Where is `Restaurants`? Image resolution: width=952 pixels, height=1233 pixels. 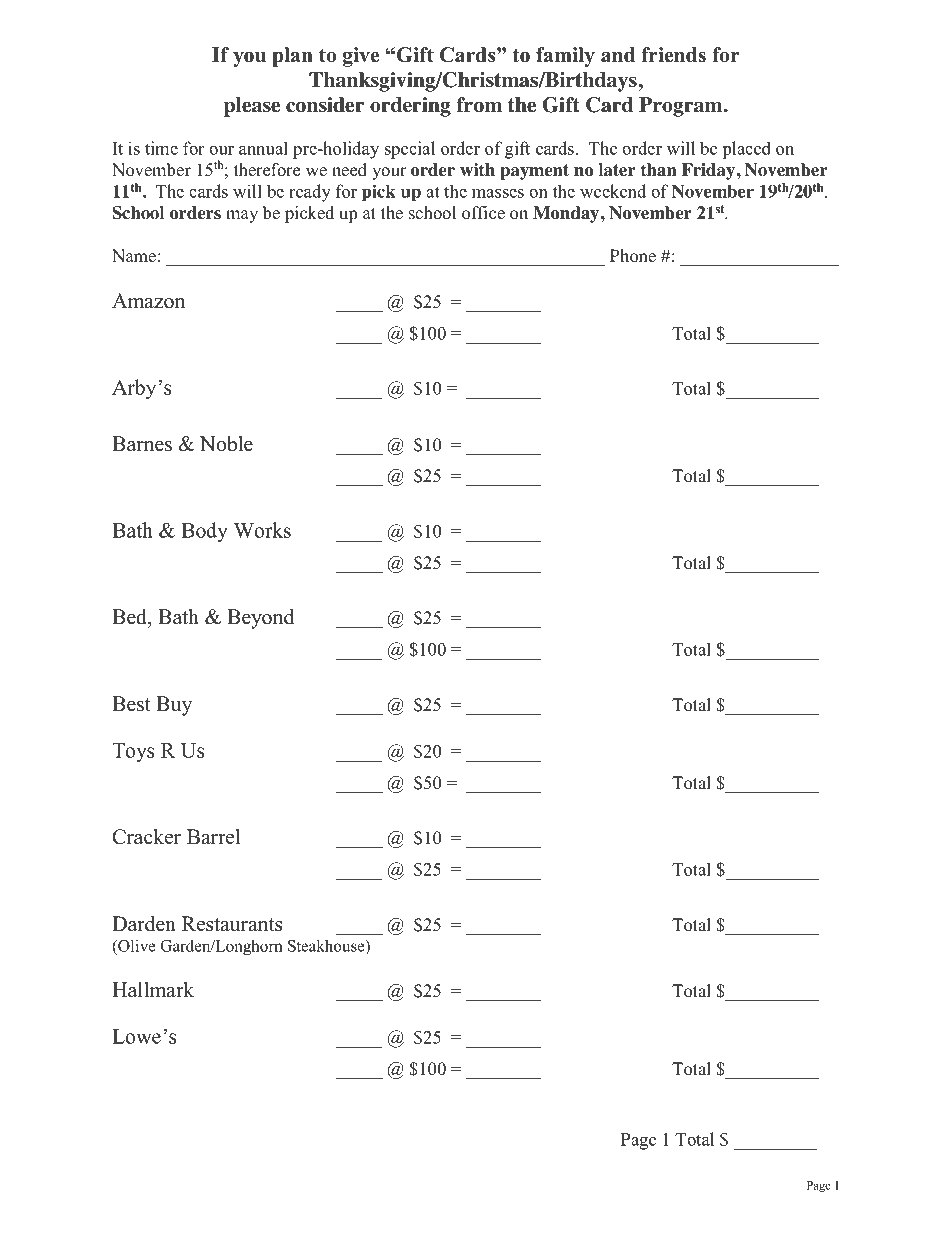
Restaurants is located at coordinates (232, 924).
